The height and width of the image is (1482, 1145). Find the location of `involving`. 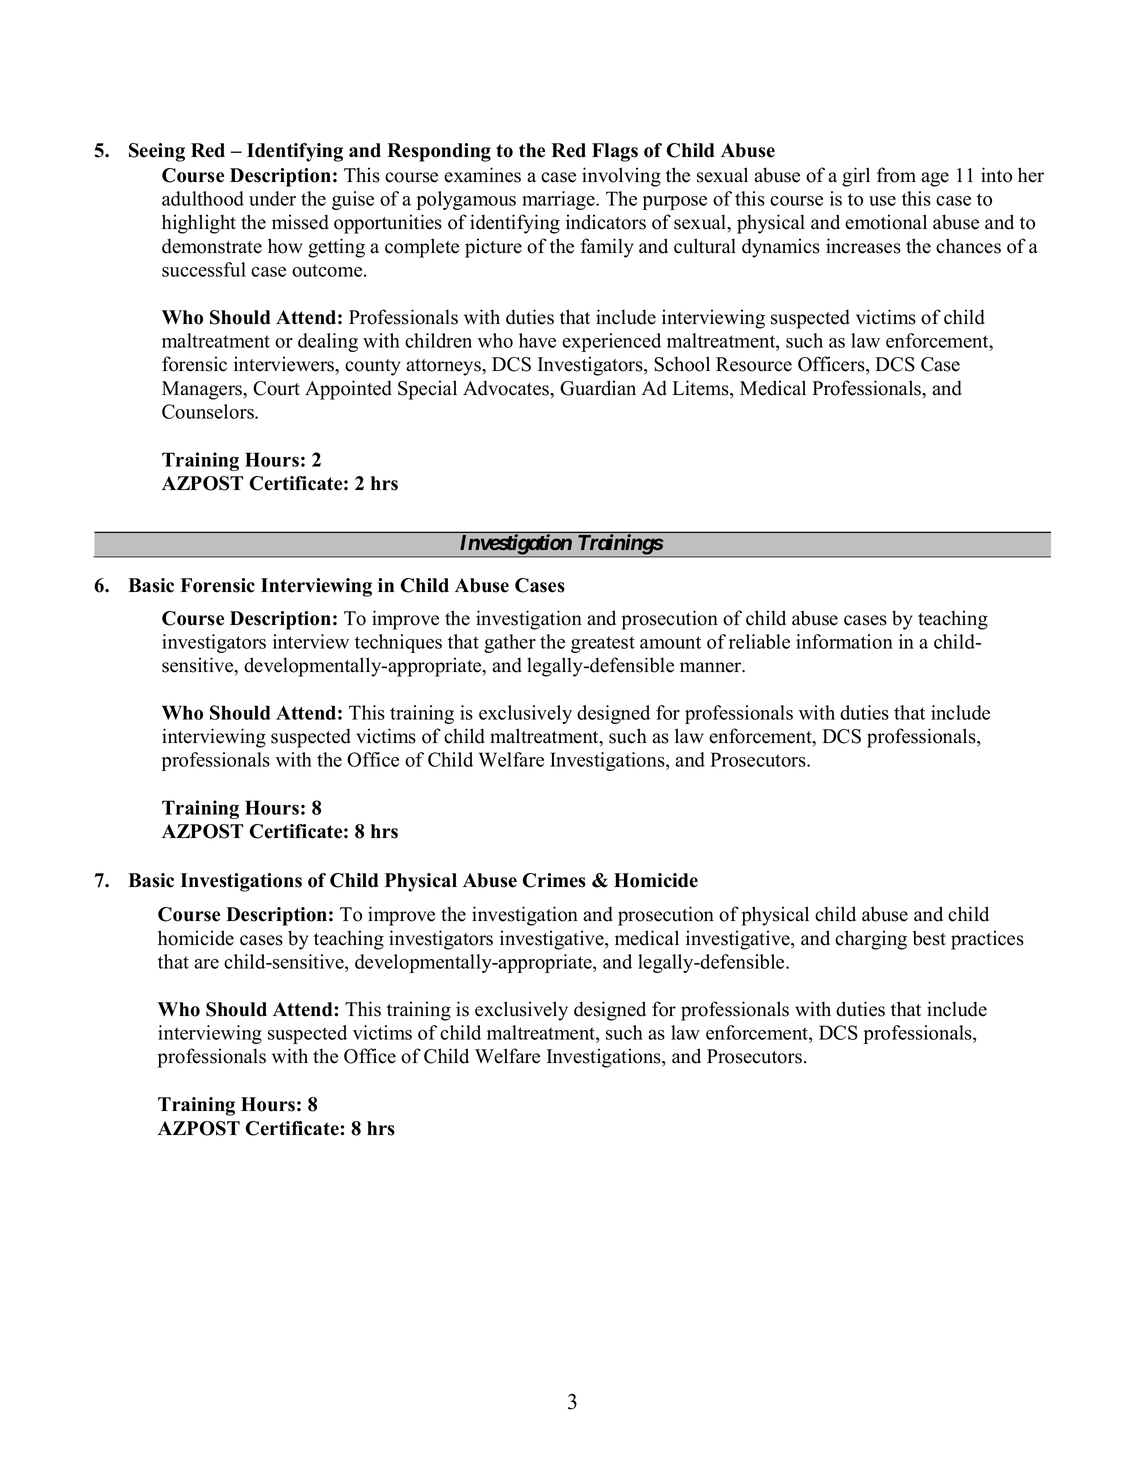

involving is located at coordinates (621, 177).
